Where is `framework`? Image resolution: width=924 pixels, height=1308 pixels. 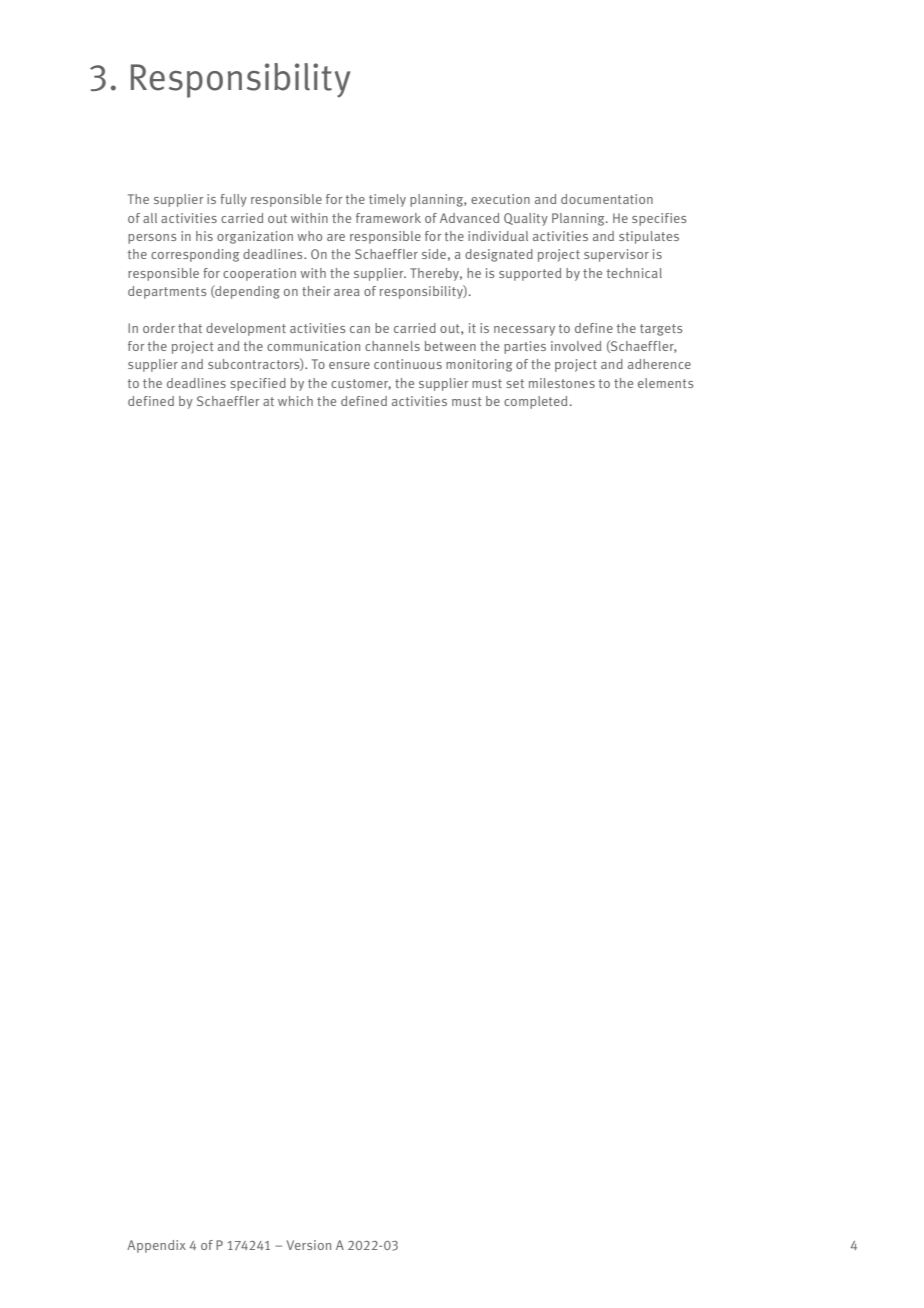 framework is located at coordinates (388, 218).
